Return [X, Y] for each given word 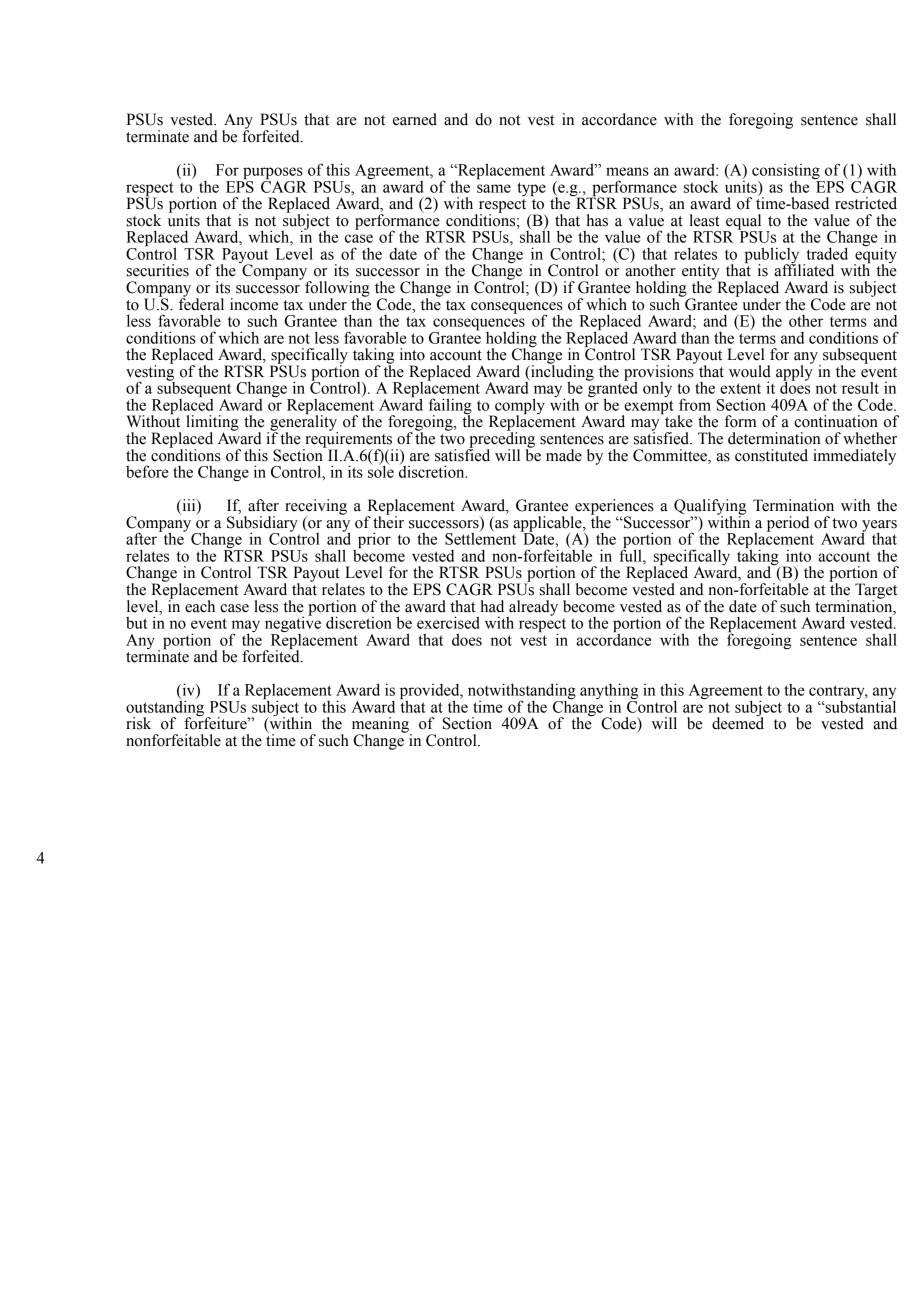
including [561, 373]
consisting [787, 173]
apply [794, 373]
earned [415, 119]
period [788, 524]
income [254, 304]
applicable [548, 525]
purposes [272, 174]
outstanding [165, 708]
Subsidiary [262, 525]
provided [431, 692]
